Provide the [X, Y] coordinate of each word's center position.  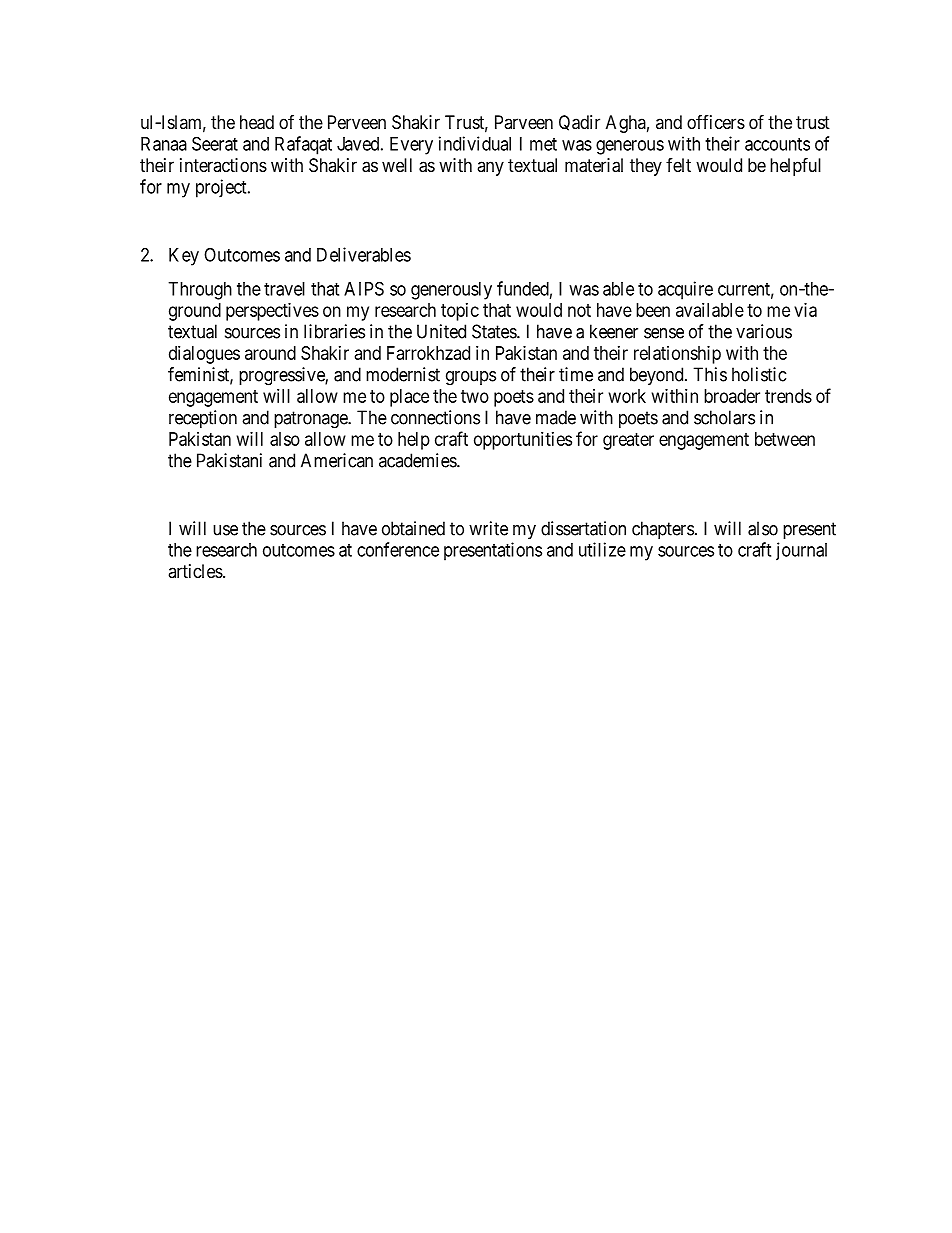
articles [196, 571]
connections [435, 417]
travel [284, 289]
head [257, 122]
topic [460, 312]
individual [475, 143]
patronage [311, 420]
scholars [724, 417]
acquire [685, 290]
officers [716, 122]
